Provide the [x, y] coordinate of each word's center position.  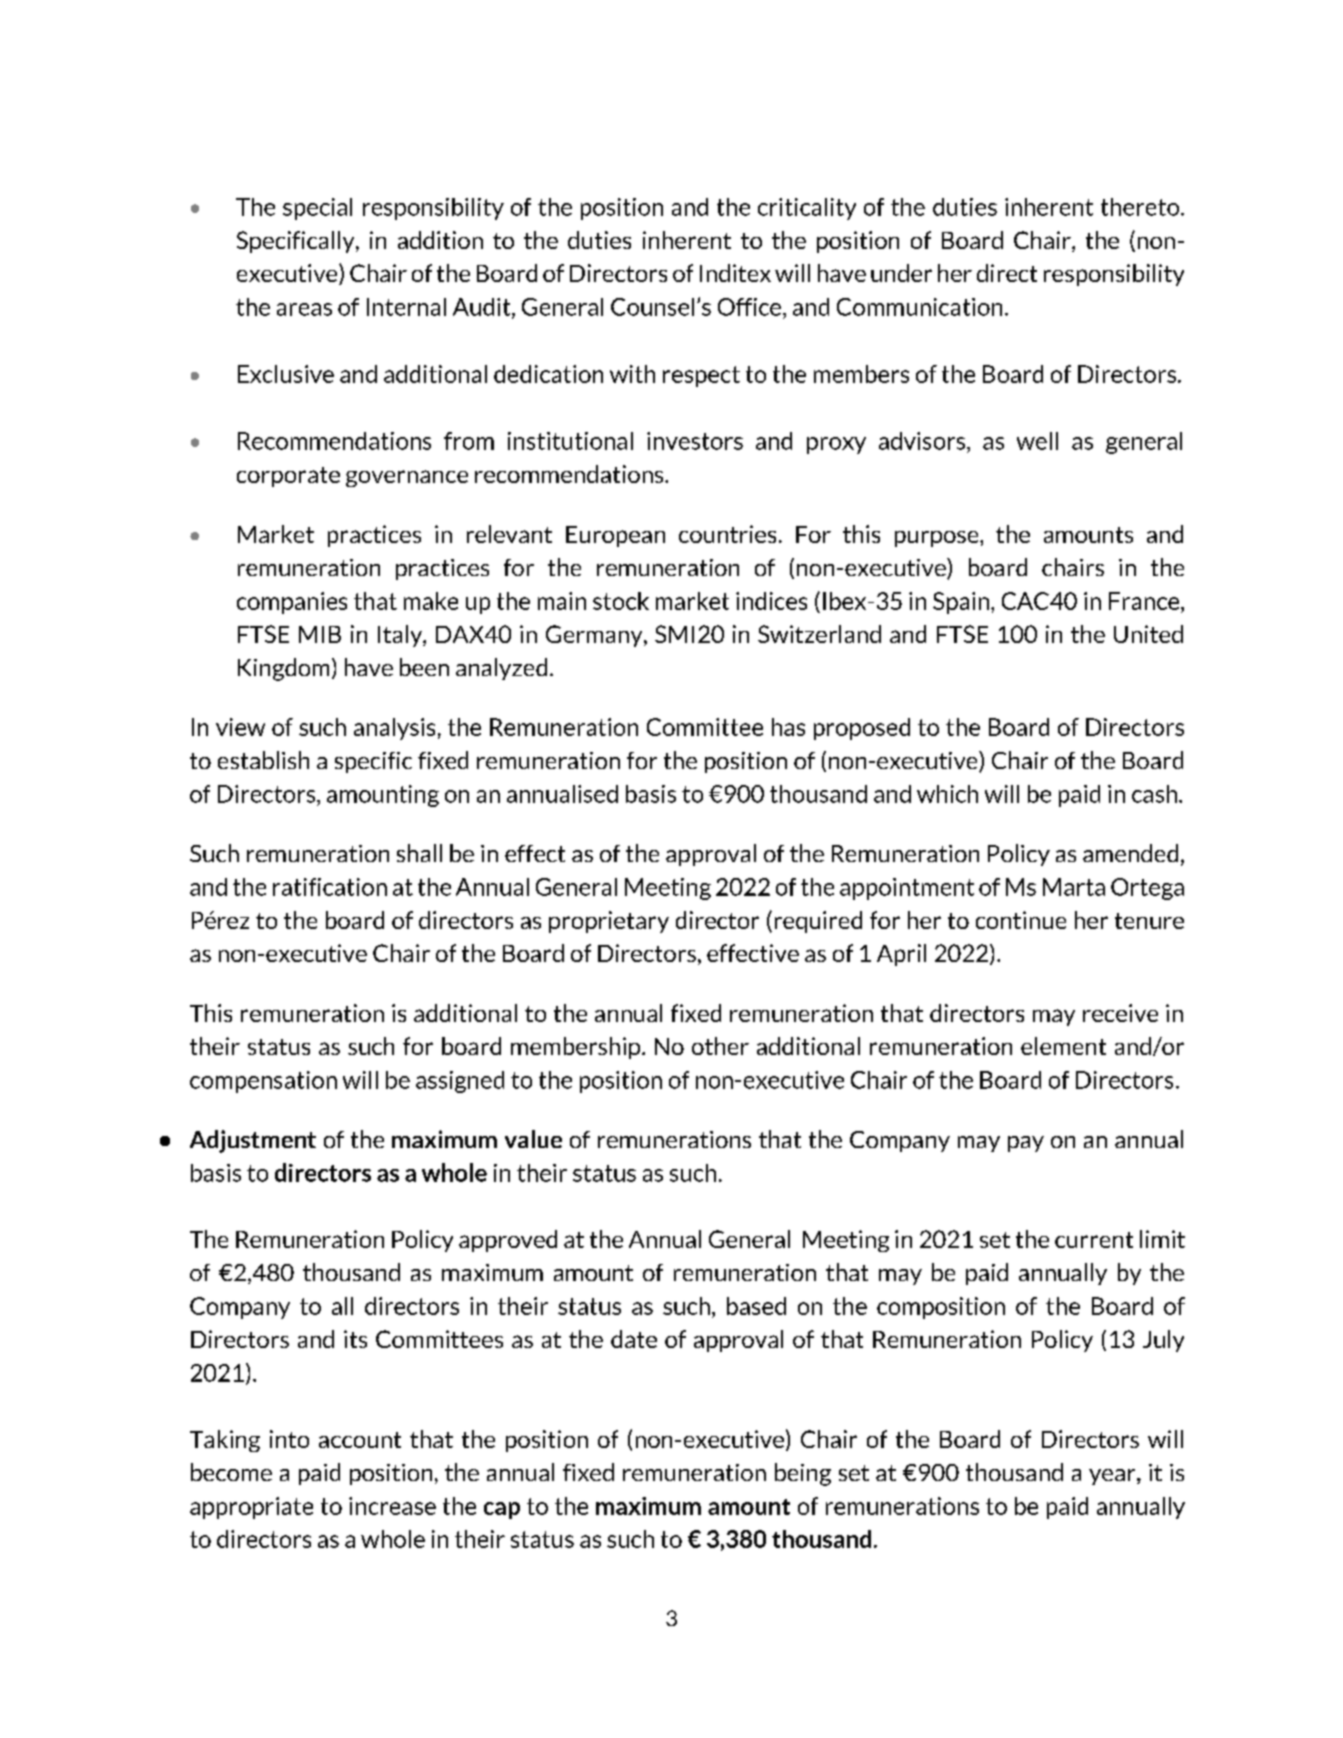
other [720, 1046]
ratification [330, 887]
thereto [1140, 207]
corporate [288, 477]
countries [727, 534]
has [788, 727]
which [947, 794]
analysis [394, 729]
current [1094, 1240]
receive [1120, 1013]
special [317, 209]
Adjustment [253, 1141]
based [756, 1306]
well [1037, 441]
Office [749, 307]
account [360, 1440]
